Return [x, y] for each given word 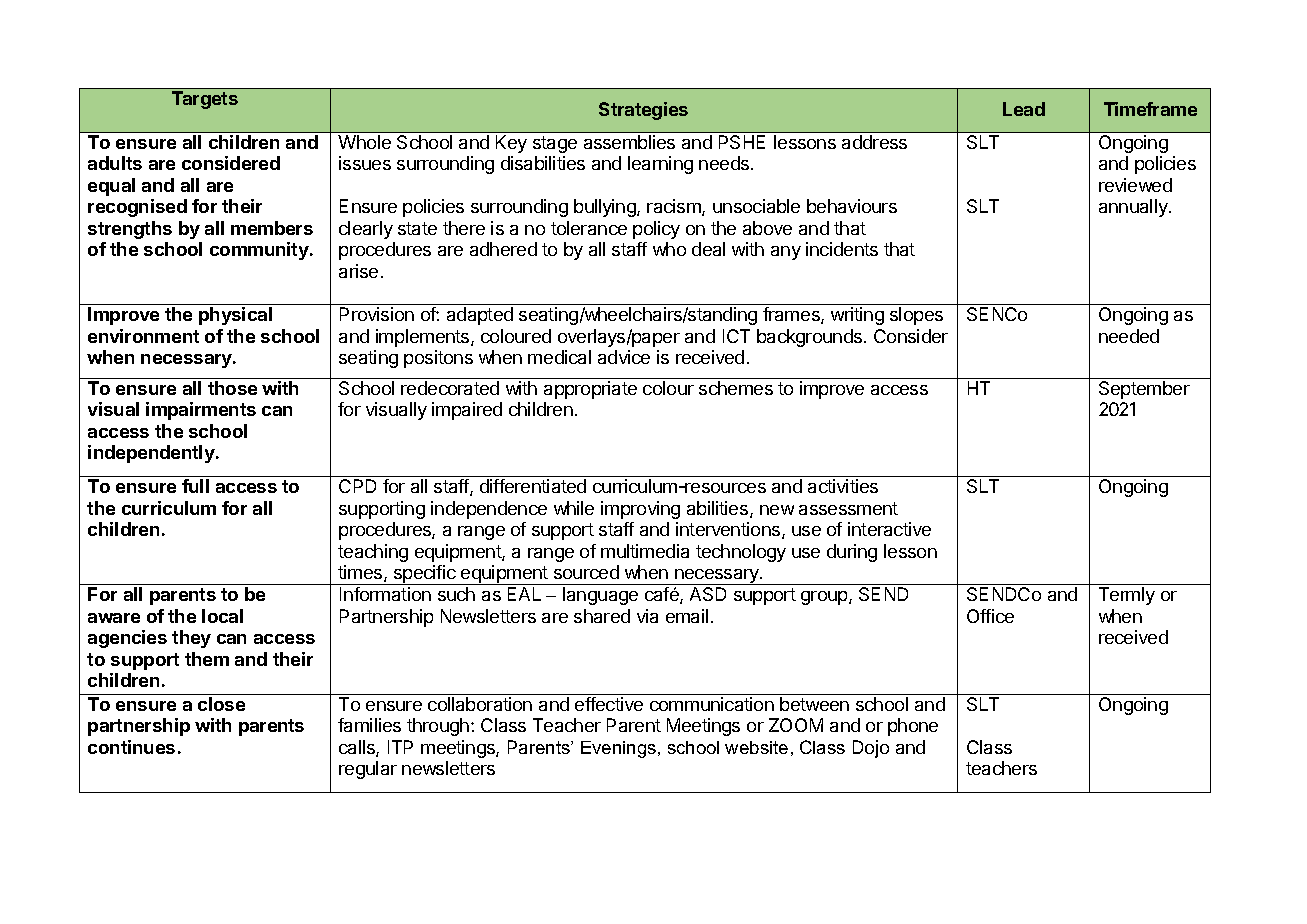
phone [913, 727]
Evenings [618, 749]
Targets [205, 100]
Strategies [643, 111]
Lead [1024, 109]
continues [131, 747]
